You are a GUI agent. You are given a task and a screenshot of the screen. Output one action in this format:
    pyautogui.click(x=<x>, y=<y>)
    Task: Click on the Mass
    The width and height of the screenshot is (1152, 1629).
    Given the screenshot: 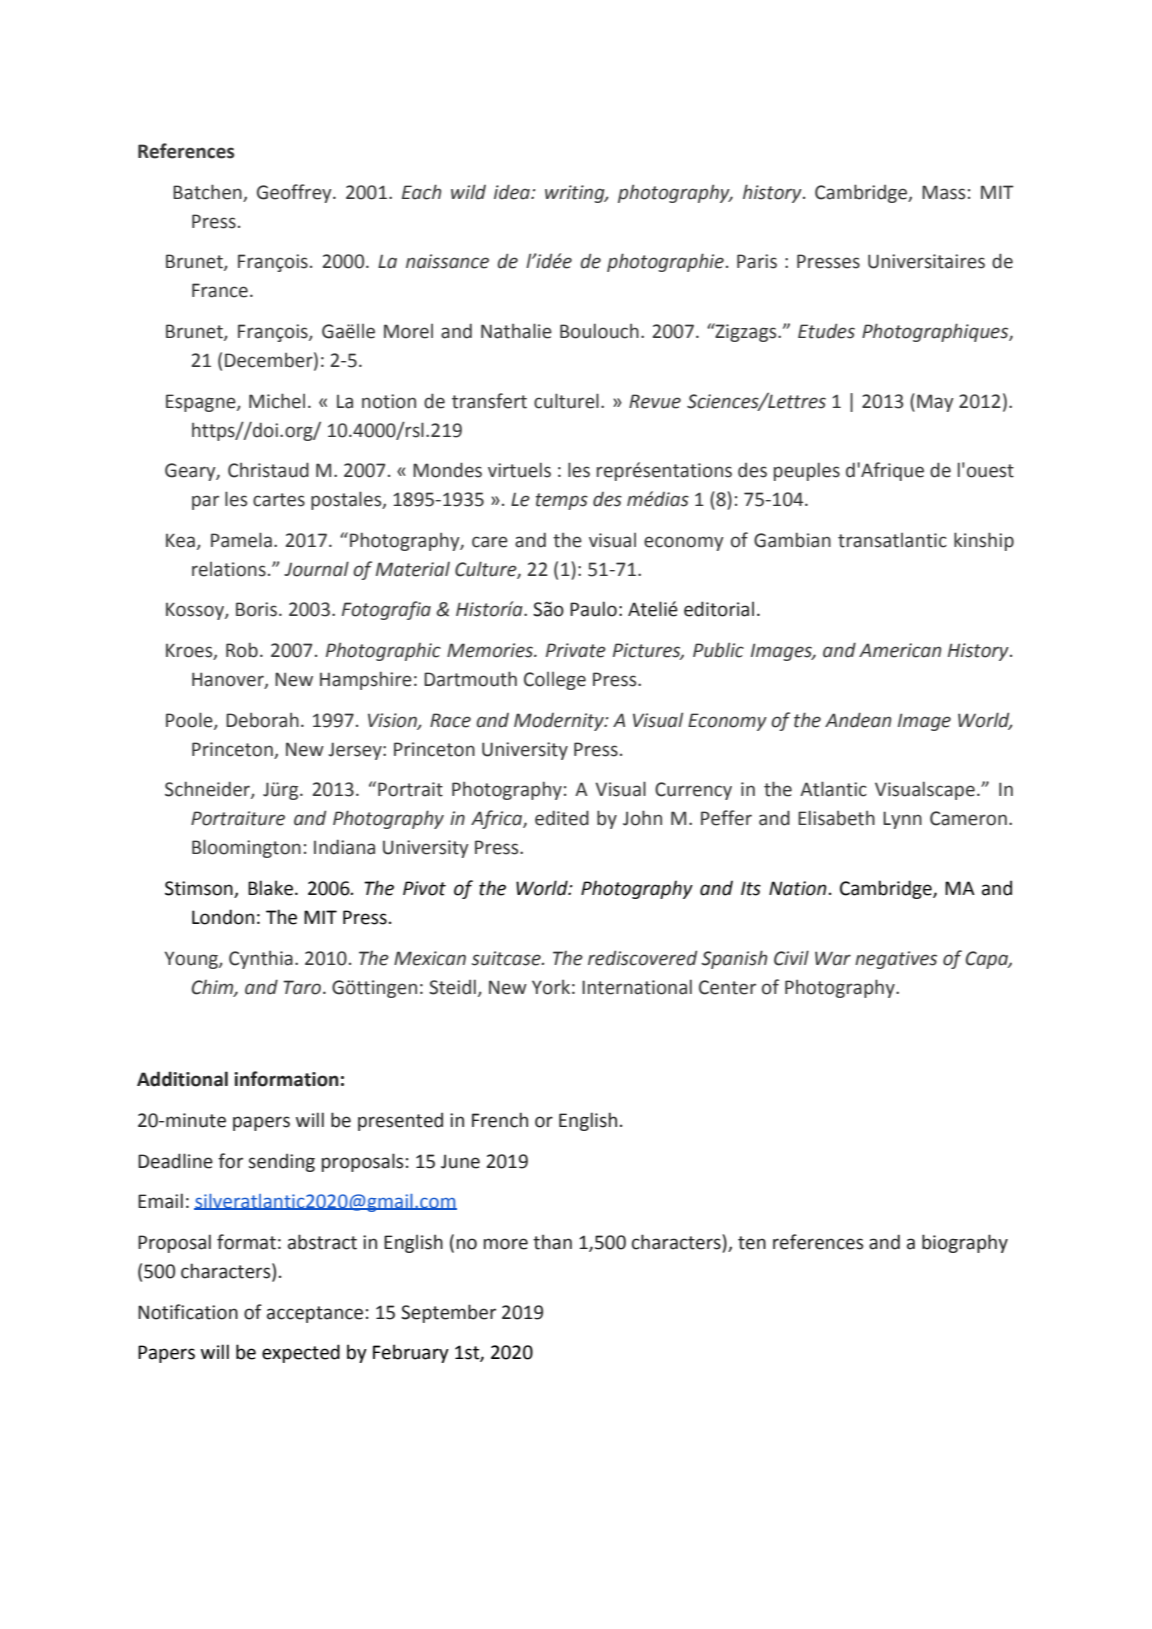 What is the action you would take?
    pyautogui.click(x=943, y=192)
